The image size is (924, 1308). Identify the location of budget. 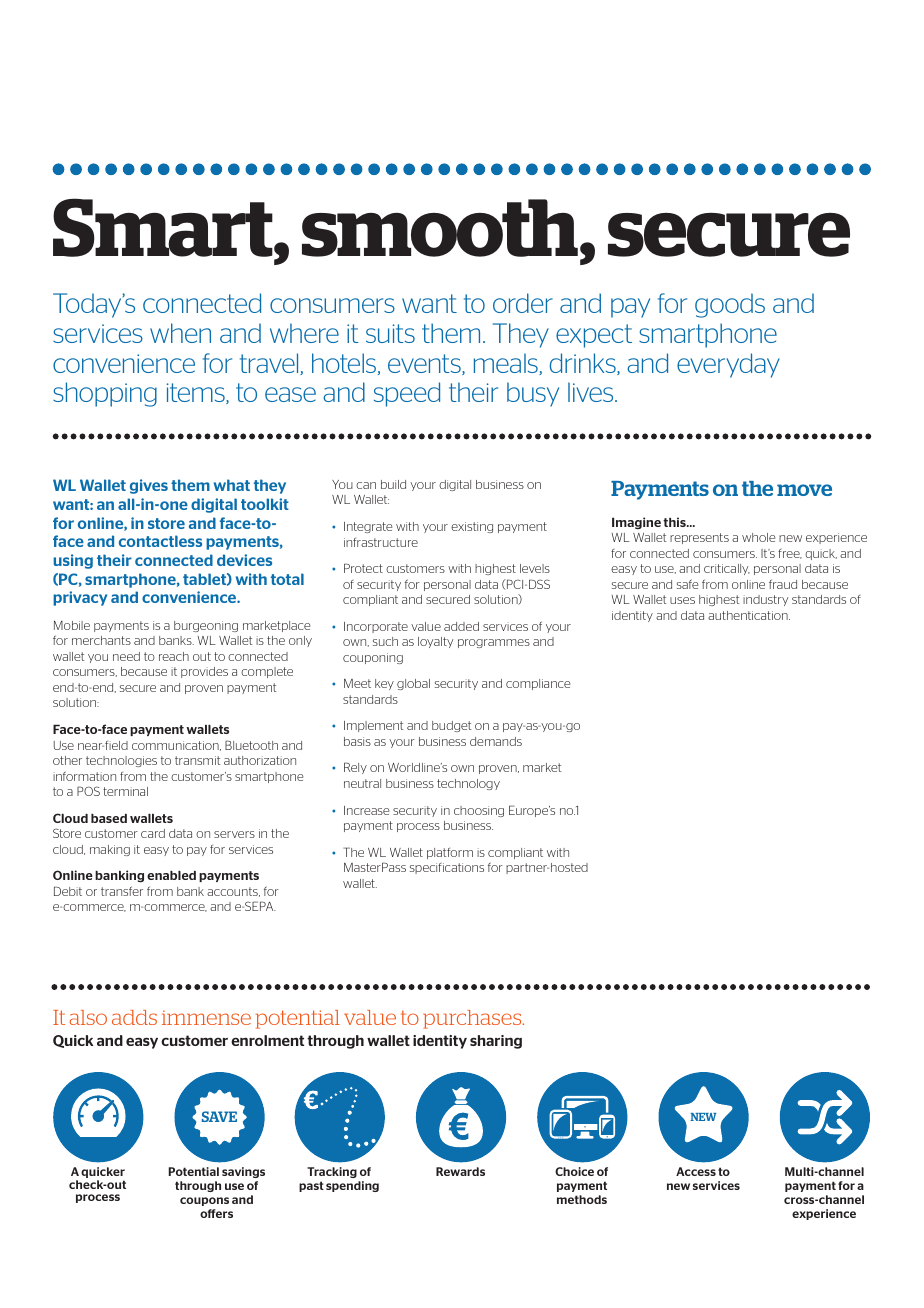
(451, 726).
